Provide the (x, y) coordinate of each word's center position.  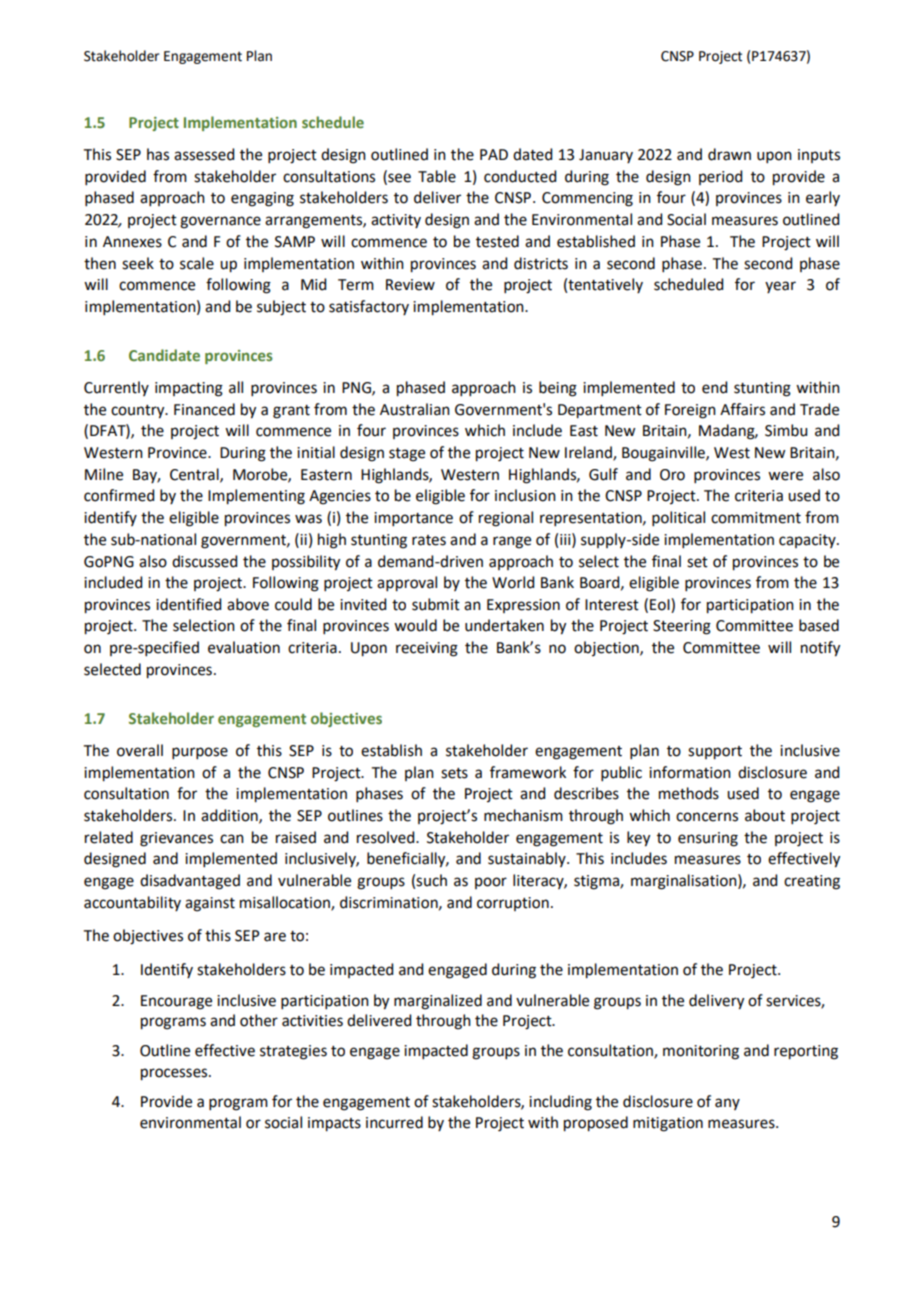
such (431, 880)
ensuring (708, 839)
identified (188, 604)
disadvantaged (190, 882)
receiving (427, 649)
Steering (682, 627)
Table (437, 176)
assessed (204, 154)
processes (175, 1074)
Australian (415, 409)
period (720, 177)
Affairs (742, 409)
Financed (204, 409)
